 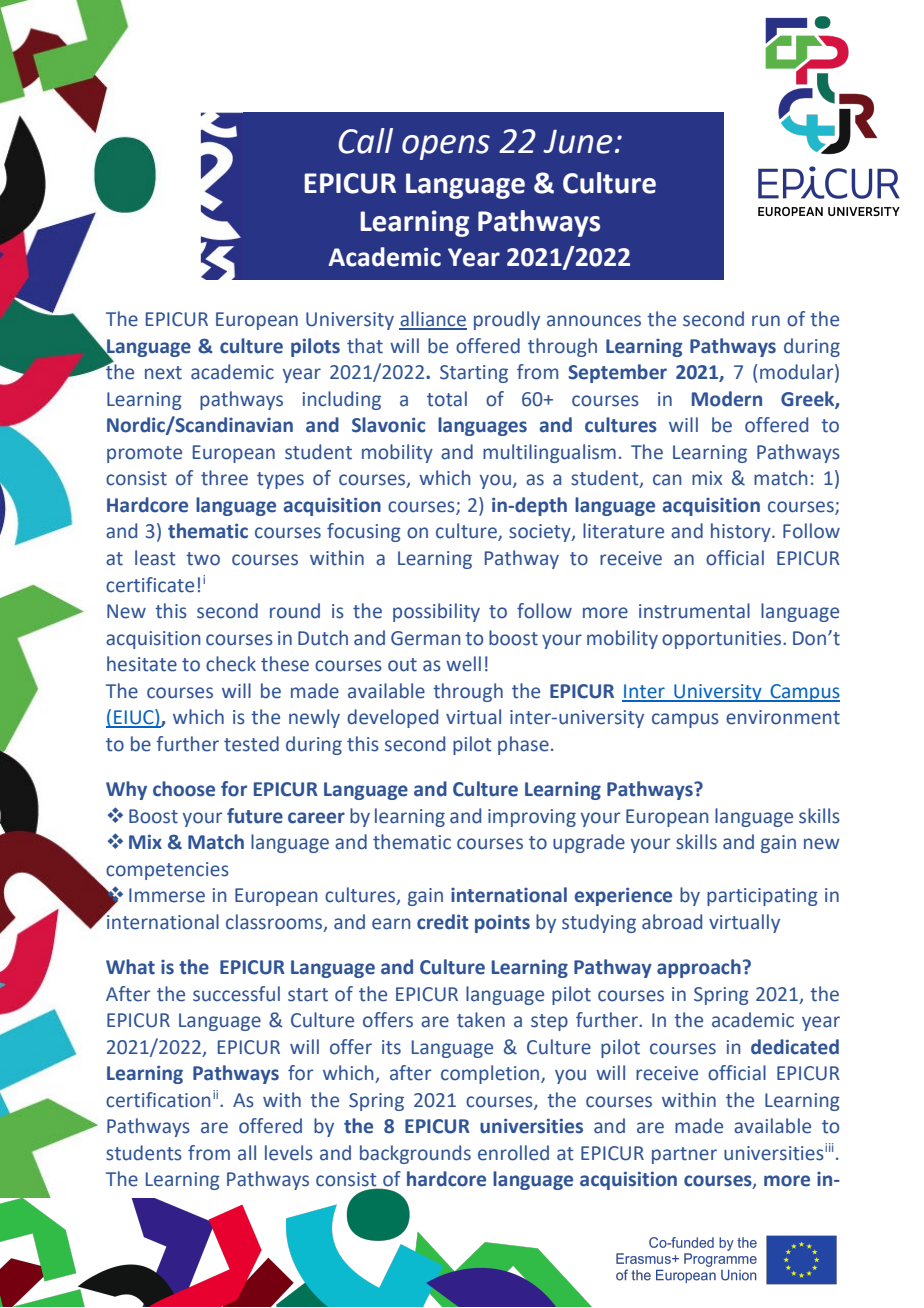 I want to click on levels, so click(x=289, y=1153).
